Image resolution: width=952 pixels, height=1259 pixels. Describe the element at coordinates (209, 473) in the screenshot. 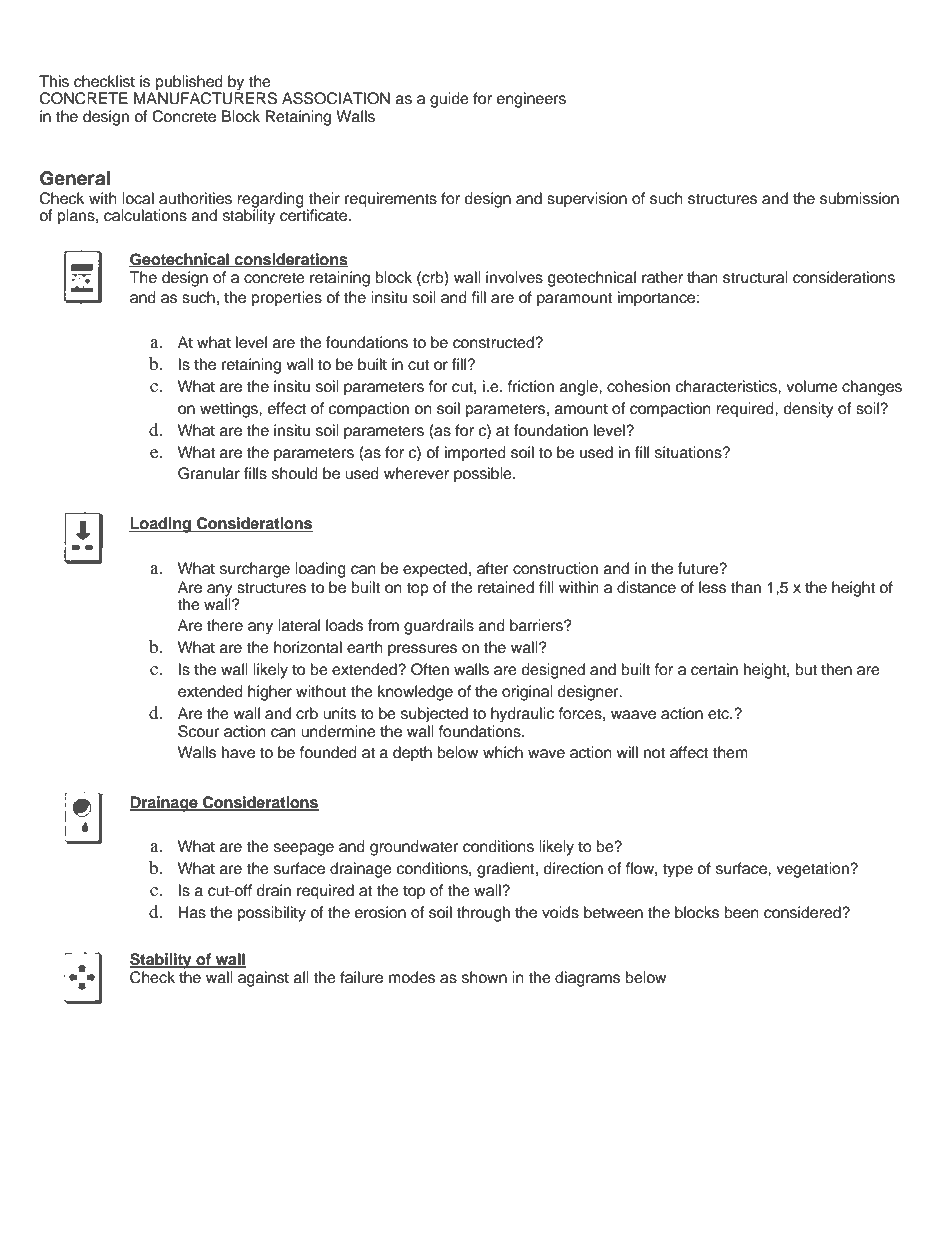

I see `Granular` at that location.
